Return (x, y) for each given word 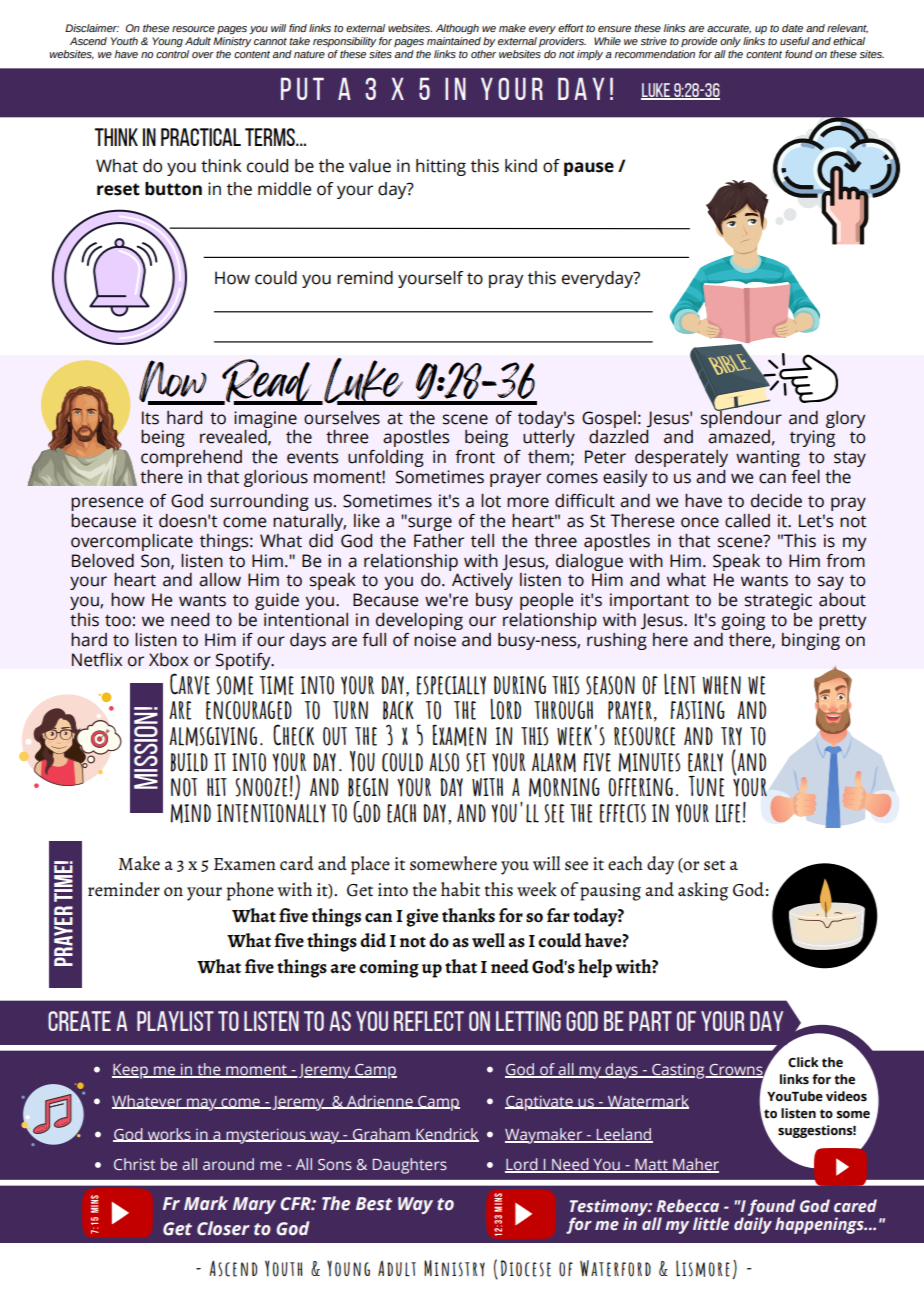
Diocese (526, 1268)
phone (250, 891)
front (475, 457)
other (483, 54)
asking (703, 891)
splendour (741, 418)
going (743, 621)
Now (174, 382)
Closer (223, 1228)
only (730, 42)
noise (435, 640)
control (172, 52)
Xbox (168, 660)
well (488, 940)
